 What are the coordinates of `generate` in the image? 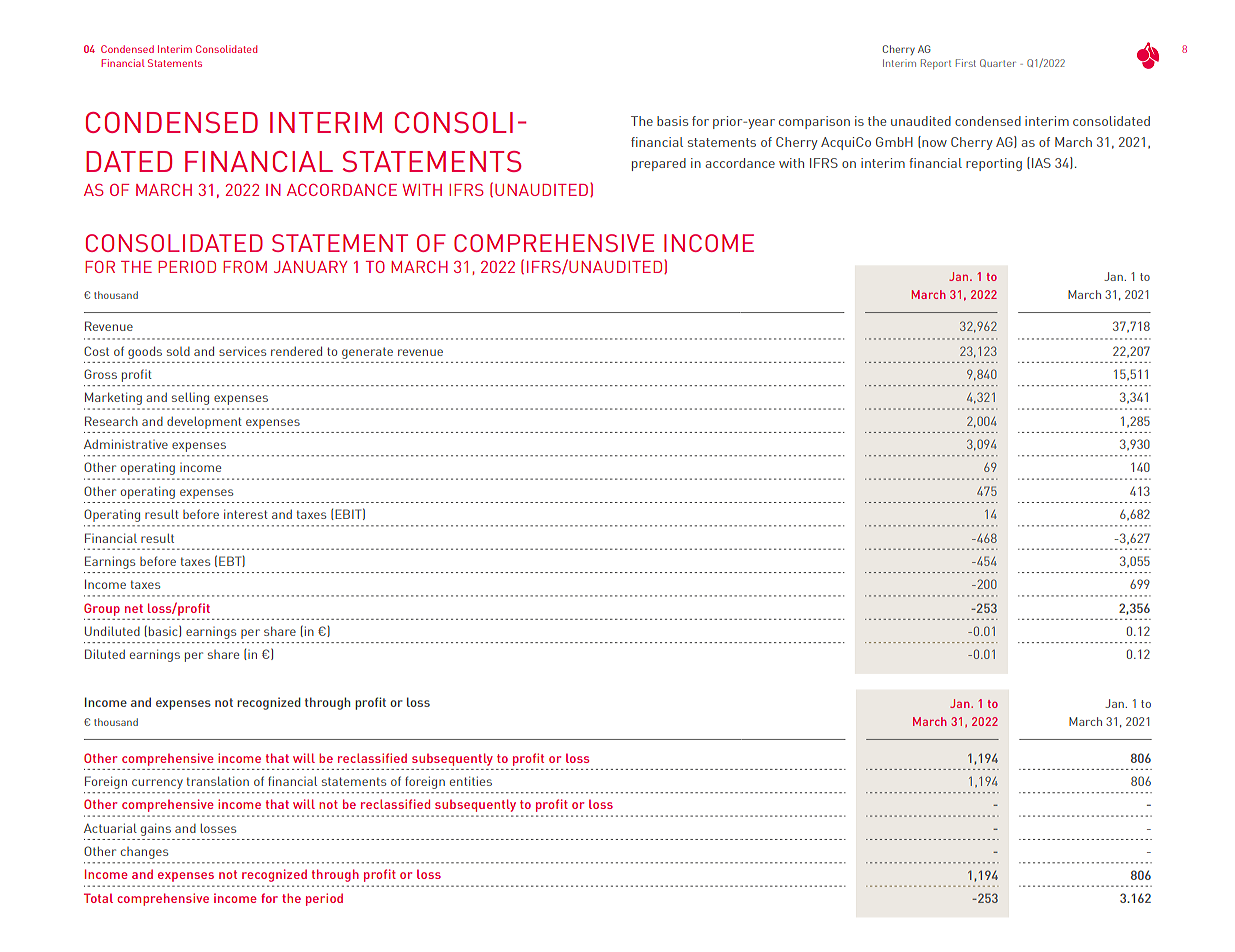 It's located at (367, 353).
